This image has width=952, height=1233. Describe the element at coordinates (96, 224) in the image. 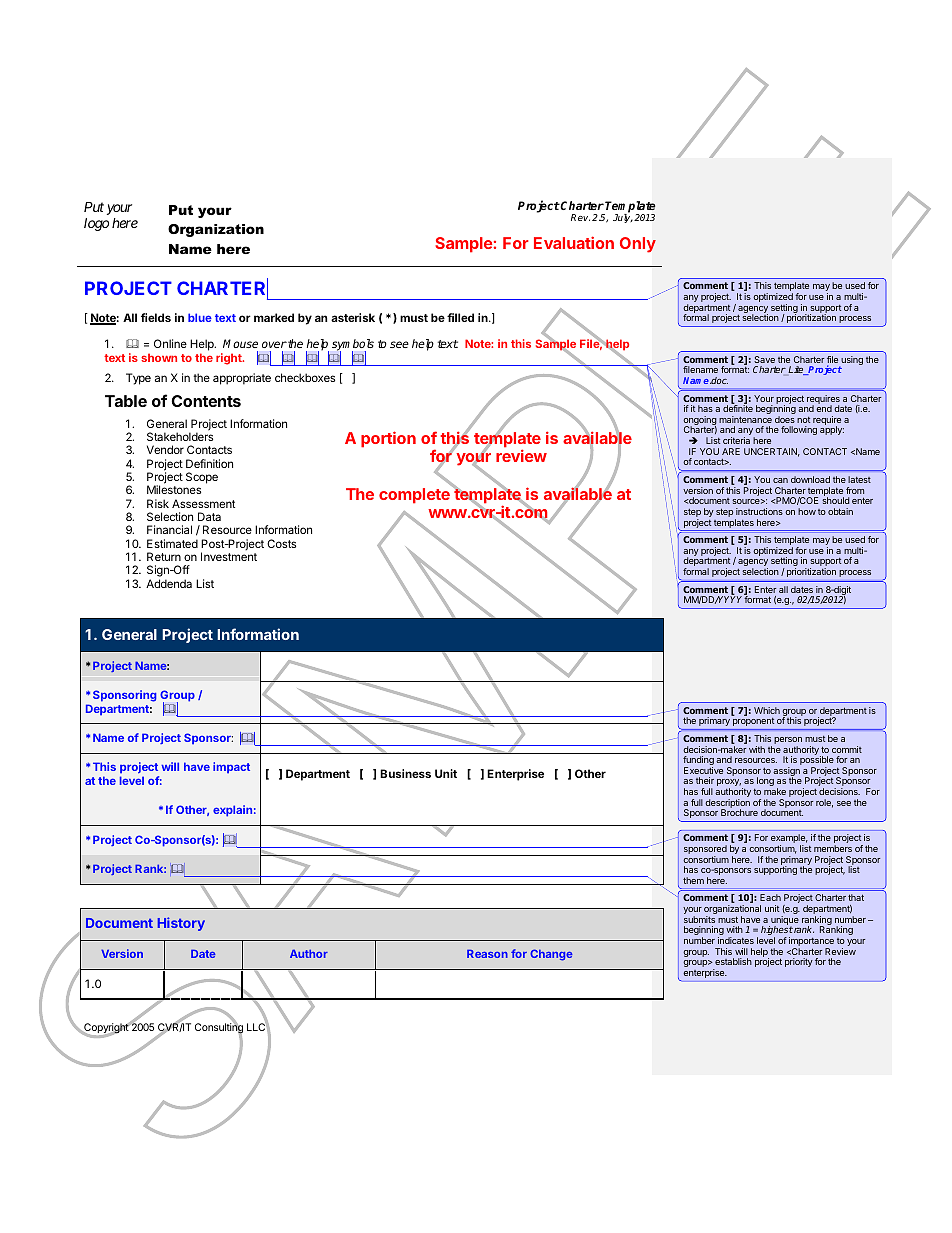

I see `logo` at that location.
